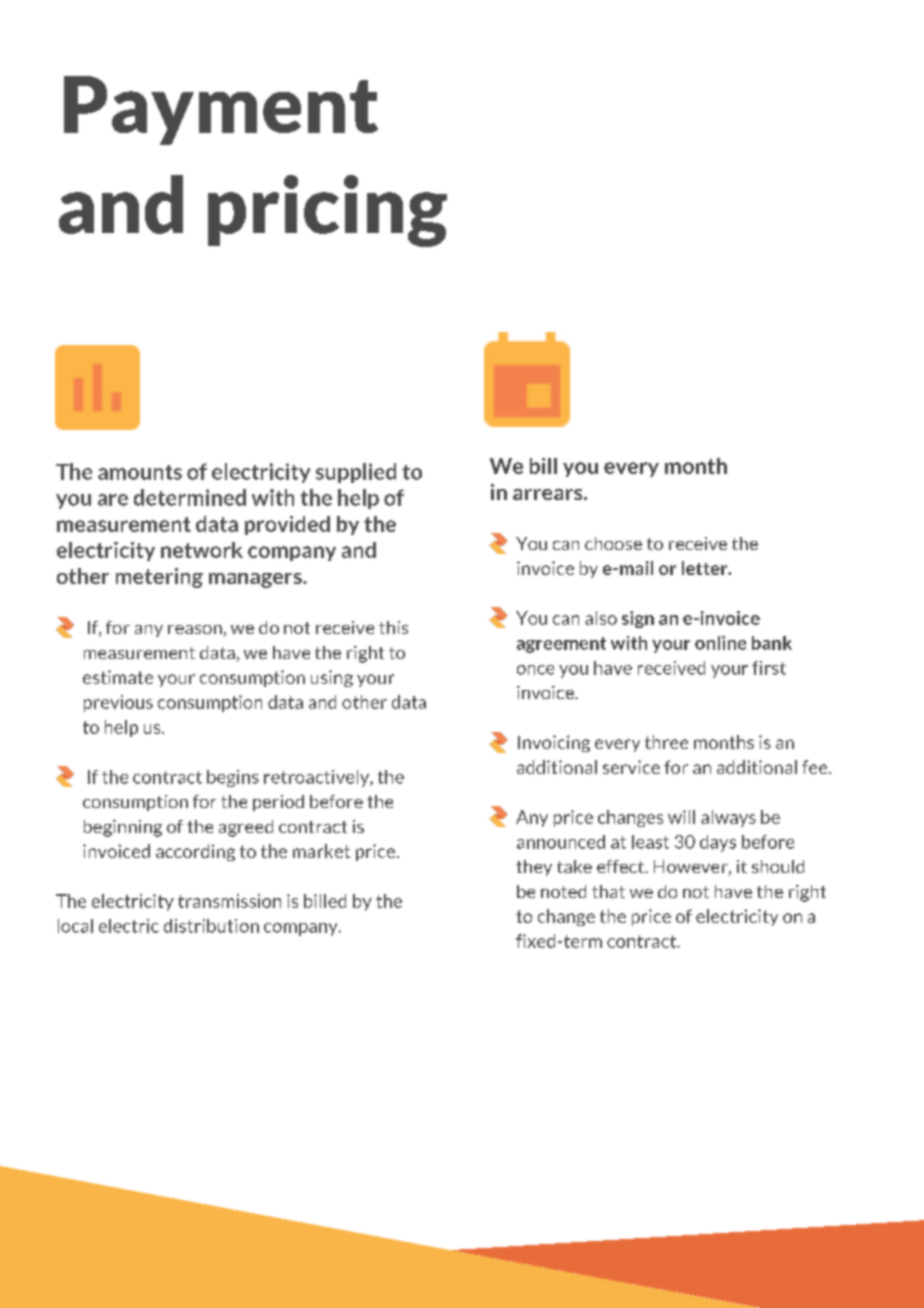 The width and height of the screenshot is (924, 1308). Describe the element at coordinates (393, 627) in the screenshot. I see `this` at that location.
